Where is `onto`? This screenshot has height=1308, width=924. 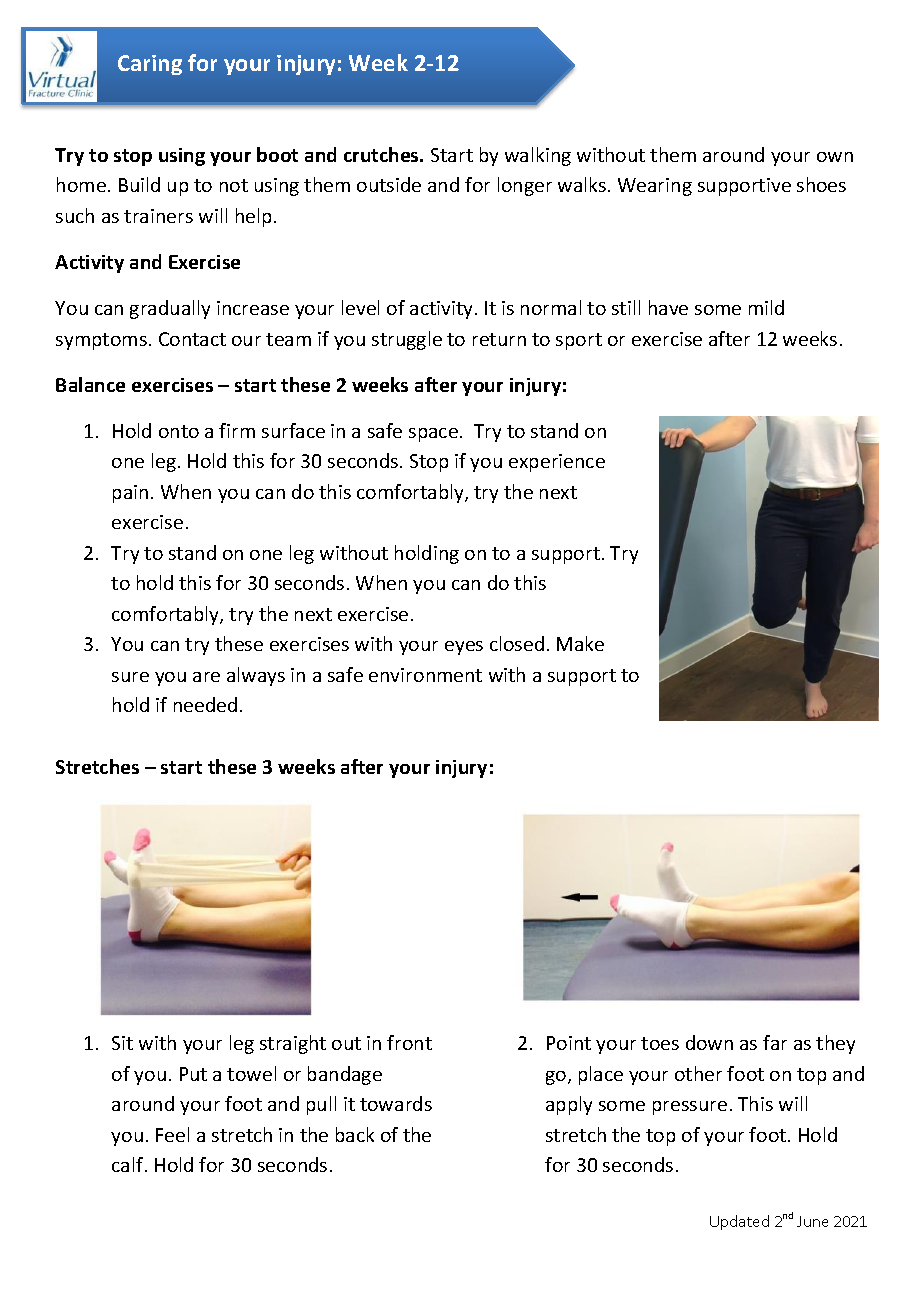
onto is located at coordinates (179, 431).
